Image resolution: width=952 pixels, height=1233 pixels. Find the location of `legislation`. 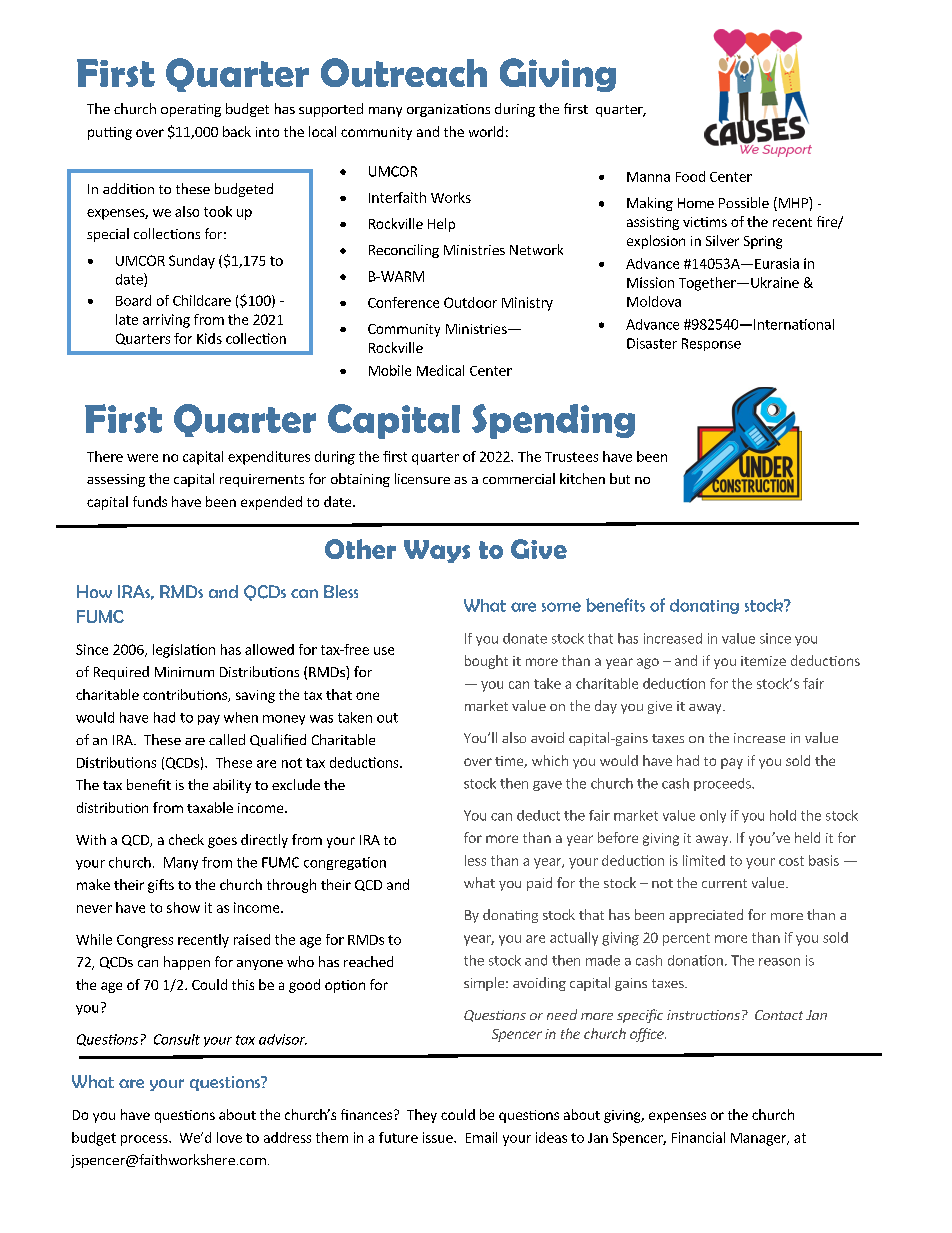

legislation is located at coordinates (184, 651).
